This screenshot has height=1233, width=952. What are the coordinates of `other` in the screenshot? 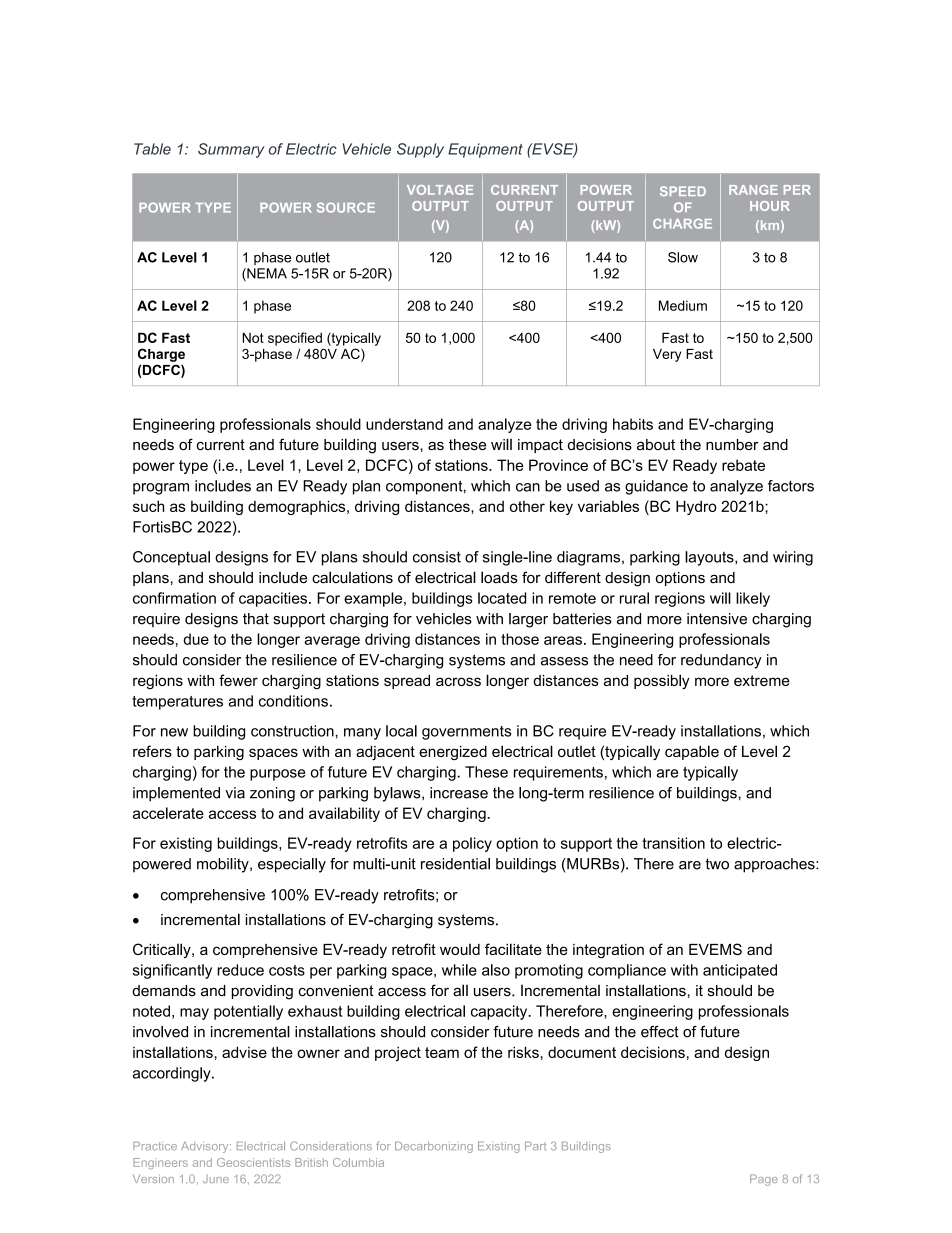 It's located at (527, 506).
